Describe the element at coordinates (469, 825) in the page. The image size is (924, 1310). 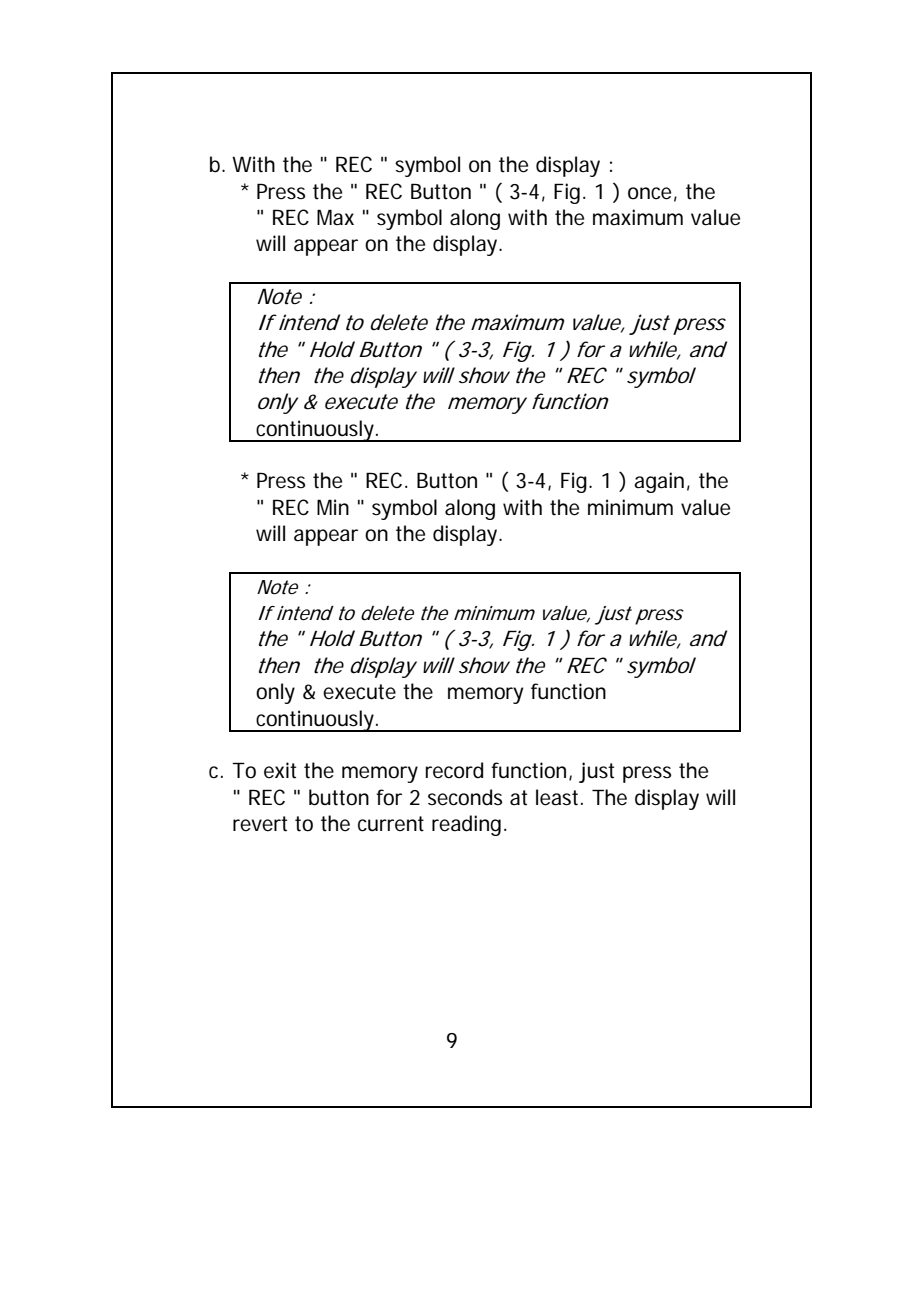
I see `reading` at that location.
